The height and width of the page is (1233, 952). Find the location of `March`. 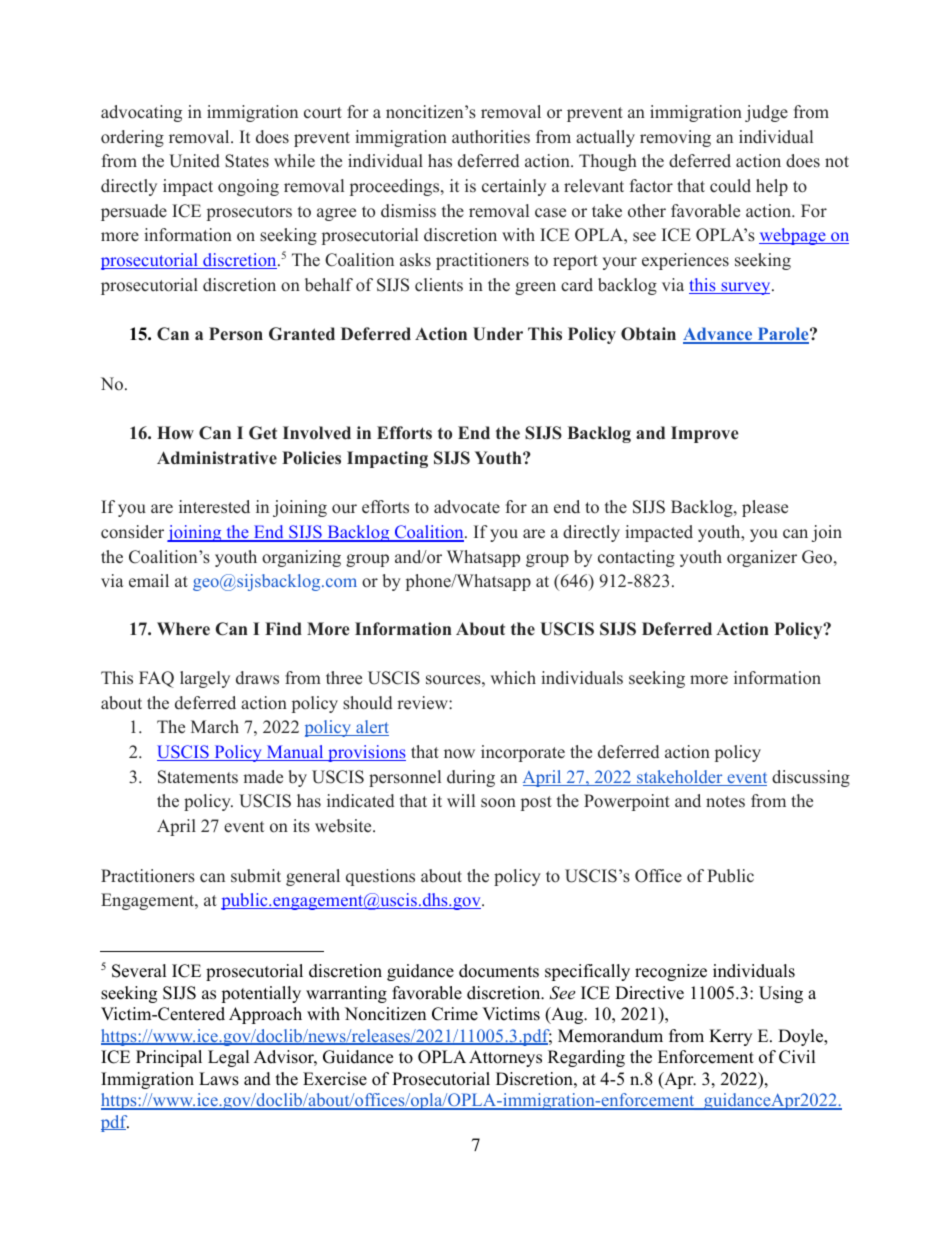

March is located at coordinates (215, 727).
